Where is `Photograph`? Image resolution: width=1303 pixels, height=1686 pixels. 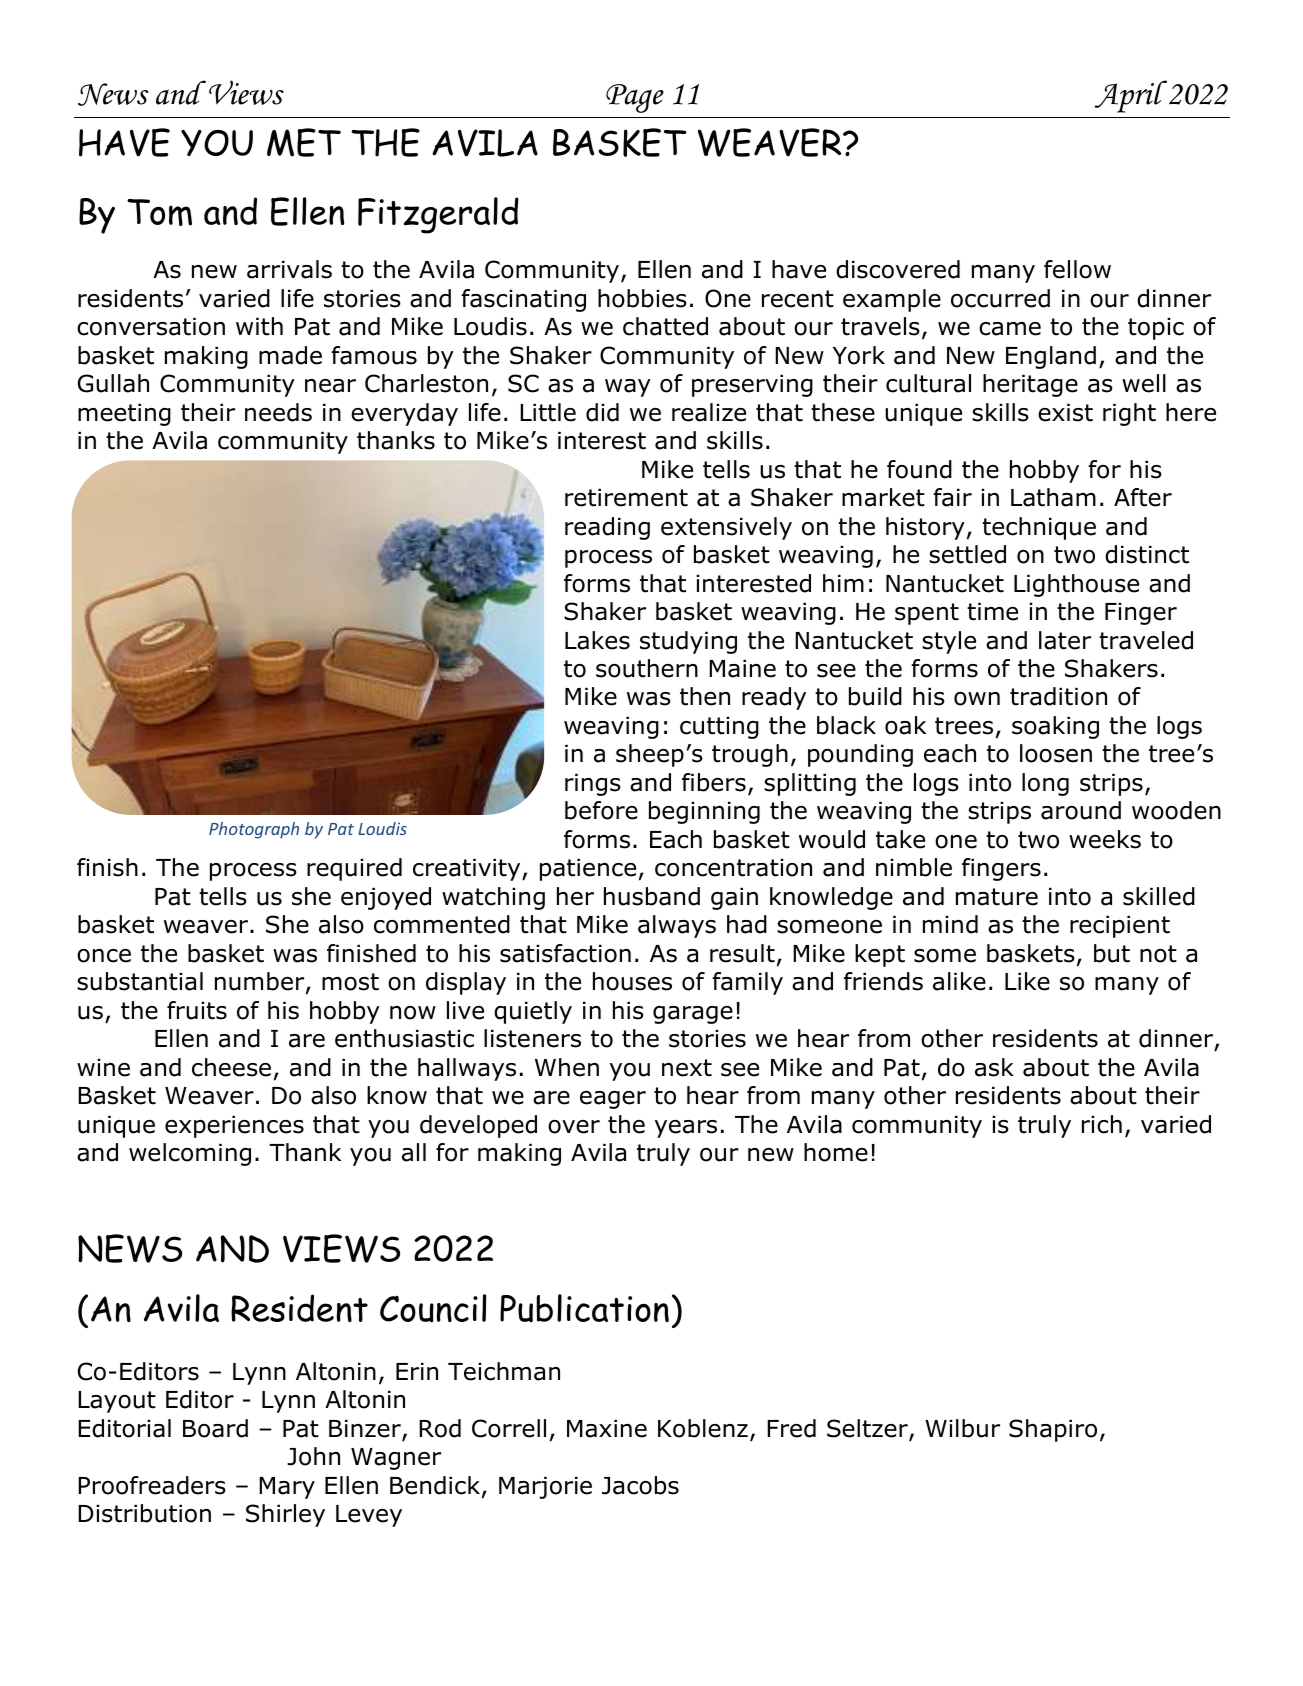
Photograph is located at coordinates (254, 830).
